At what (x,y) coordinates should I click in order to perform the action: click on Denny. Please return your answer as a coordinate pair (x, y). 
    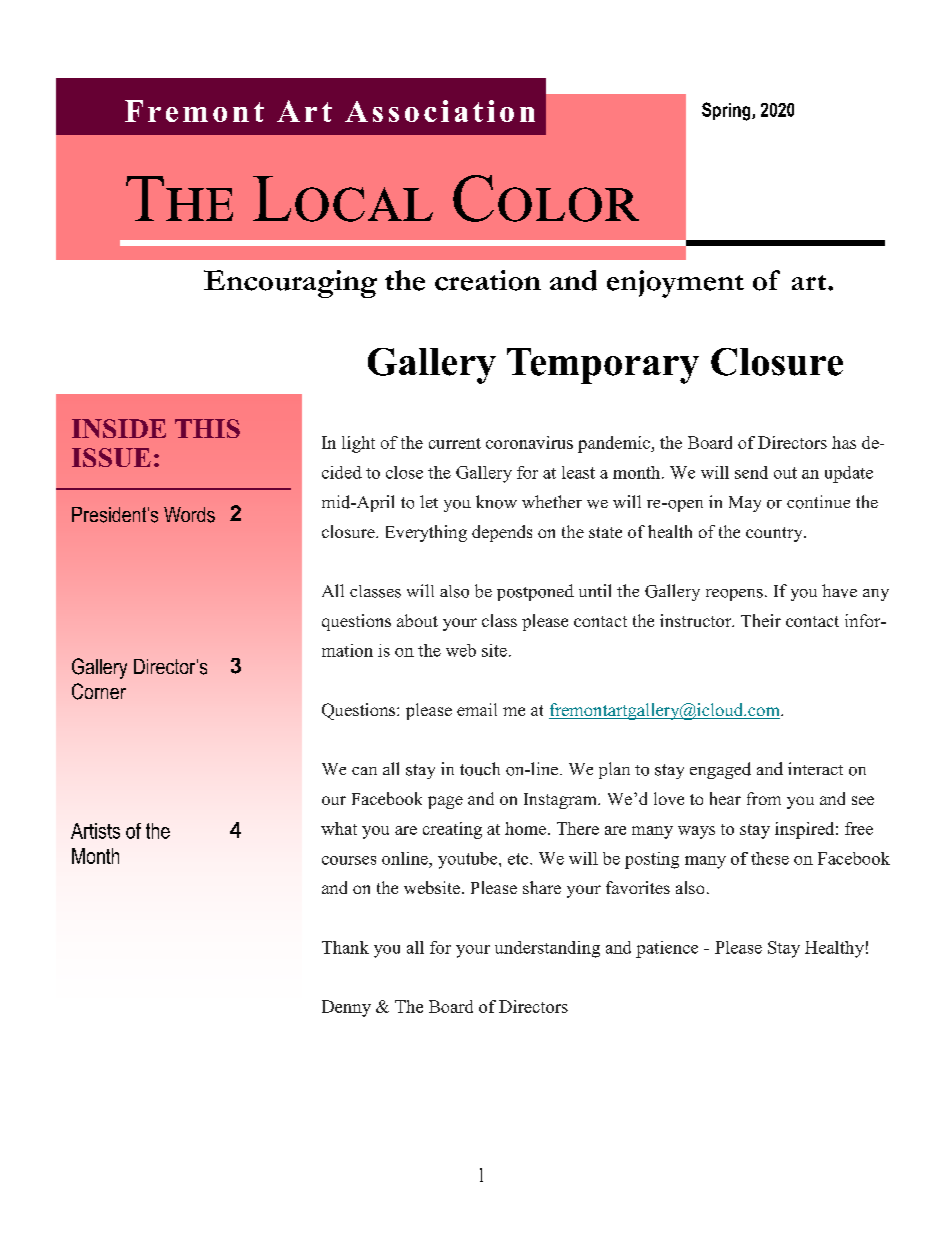
    Looking at the image, I should click on (346, 1008).
